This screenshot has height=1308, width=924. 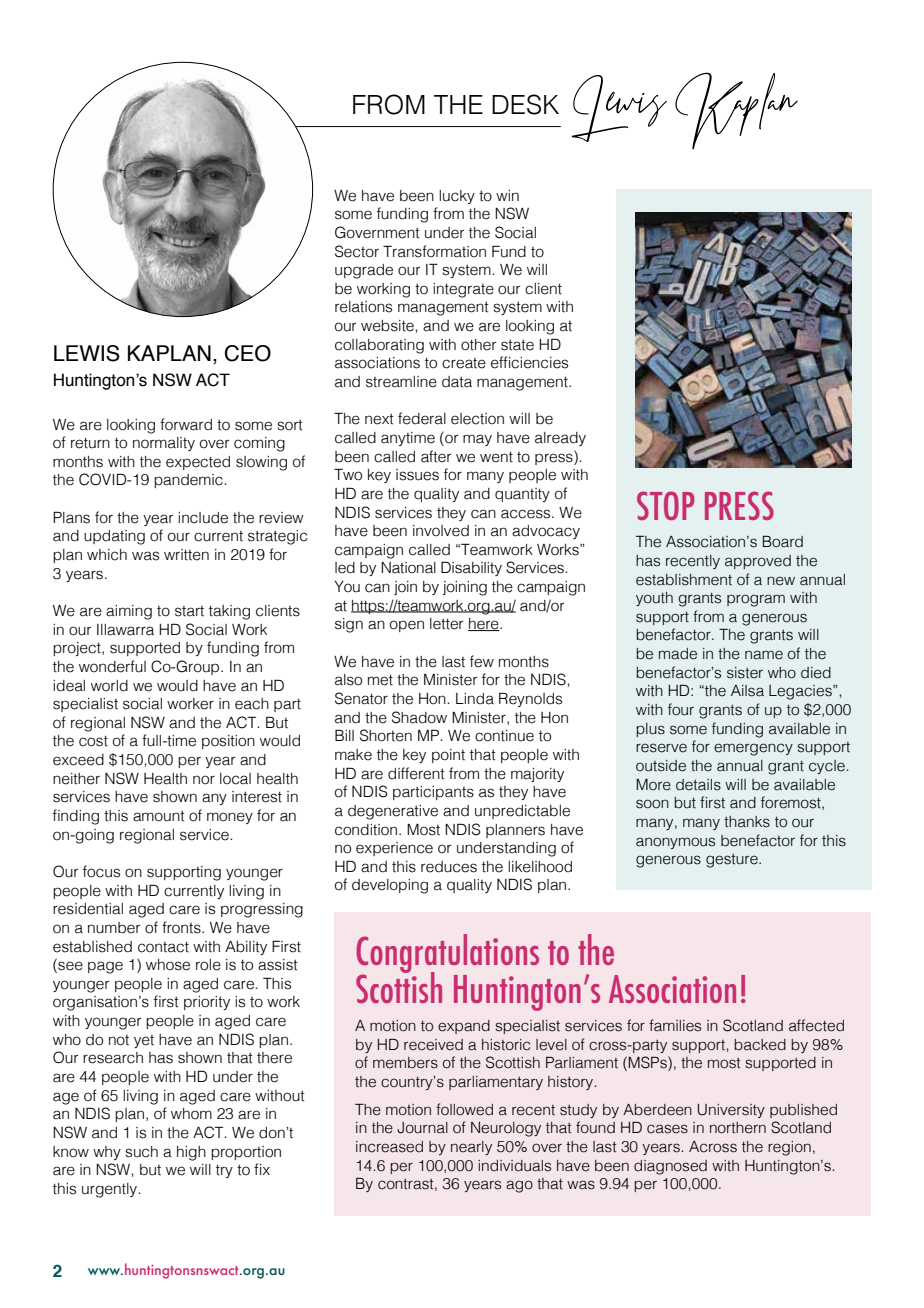 What do you see at coordinates (87, 353) in the screenshot?
I see `Lewis` at bounding box center [87, 353].
